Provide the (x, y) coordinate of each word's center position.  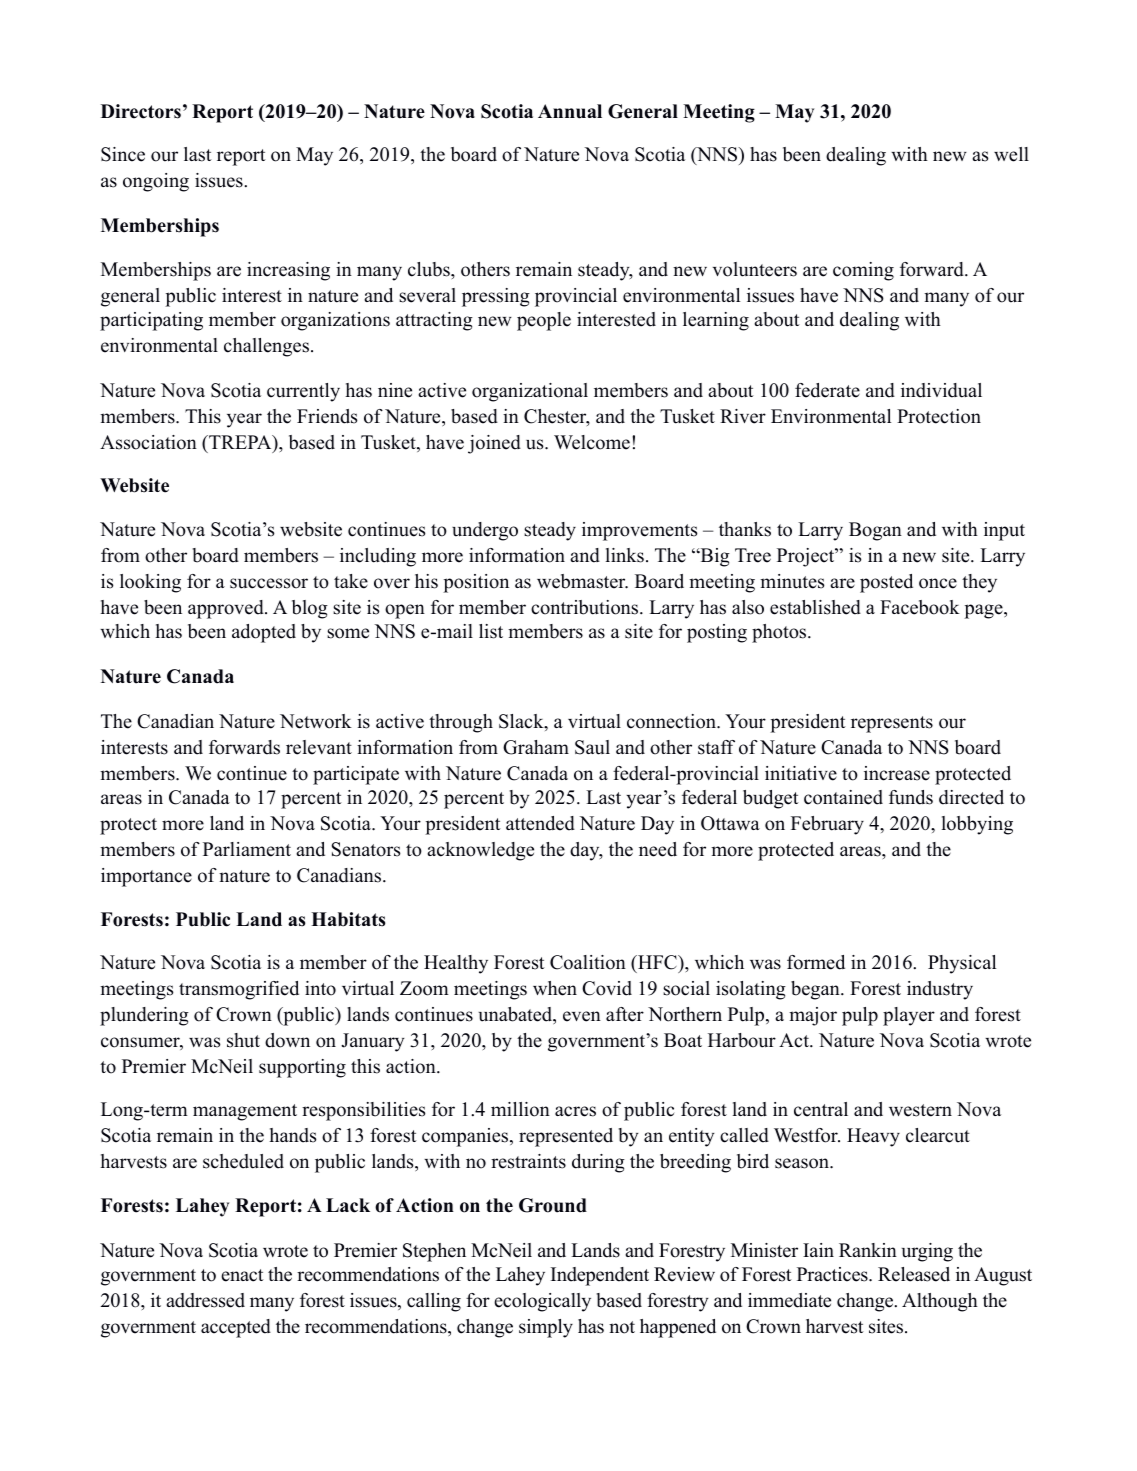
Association (148, 442)
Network (316, 721)
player (909, 1016)
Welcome (592, 442)
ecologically (542, 1302)
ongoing (156, 182)
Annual (570, 111)
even (582, 1016)
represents (892, 724)
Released (914, 1274)
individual (941, 390)
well (1011, 154)
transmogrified (239, 990)
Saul (592, 747)
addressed (205, 1300)
